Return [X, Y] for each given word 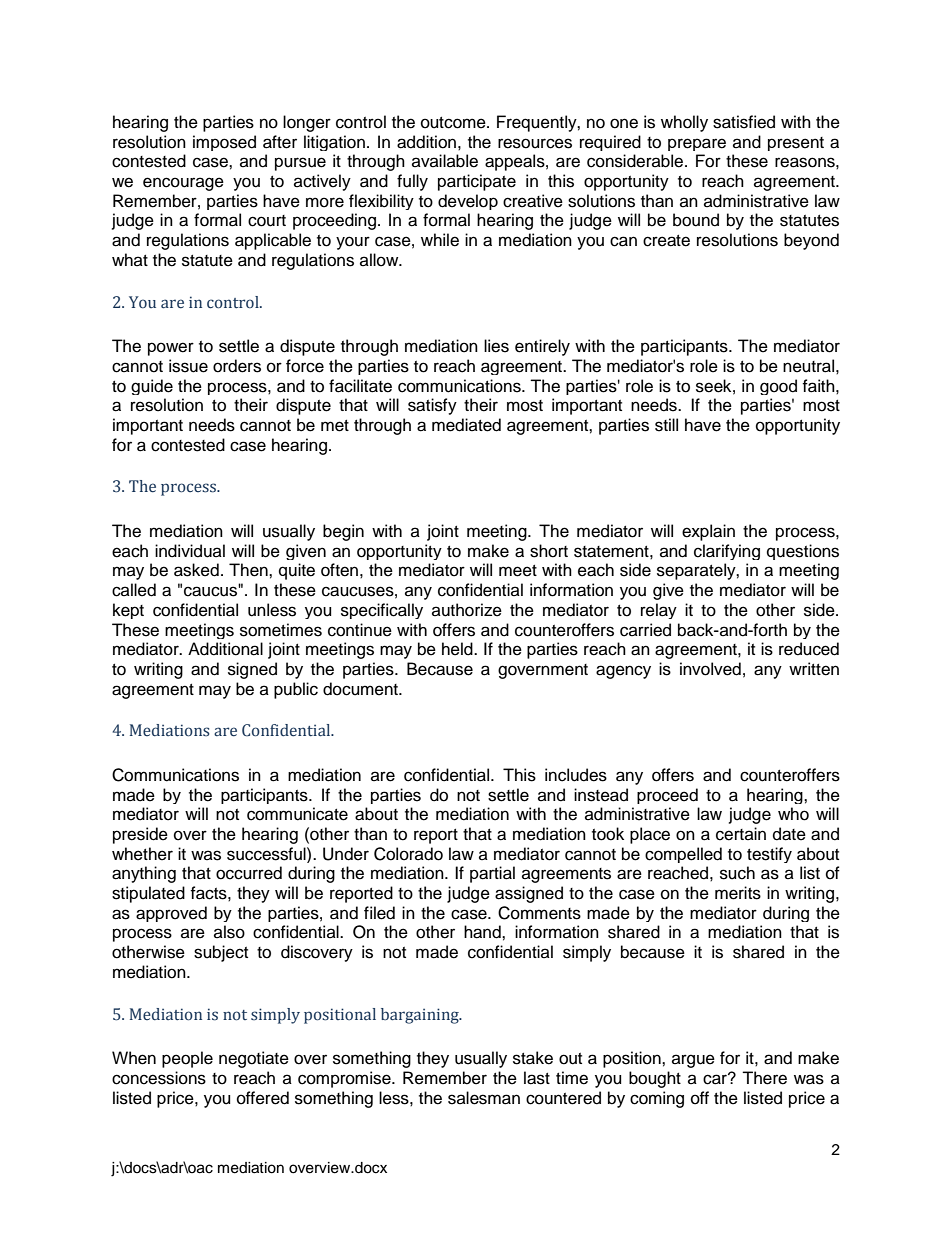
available [445, 161]
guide [152, 387]
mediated [466, 425]
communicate [297, 814]
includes [576, 775]
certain [741, 834]
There [764, 1078]
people [187, 1059]
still [666, 425]
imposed [224, 143]
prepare [697, 144]
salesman [484, 1098]
